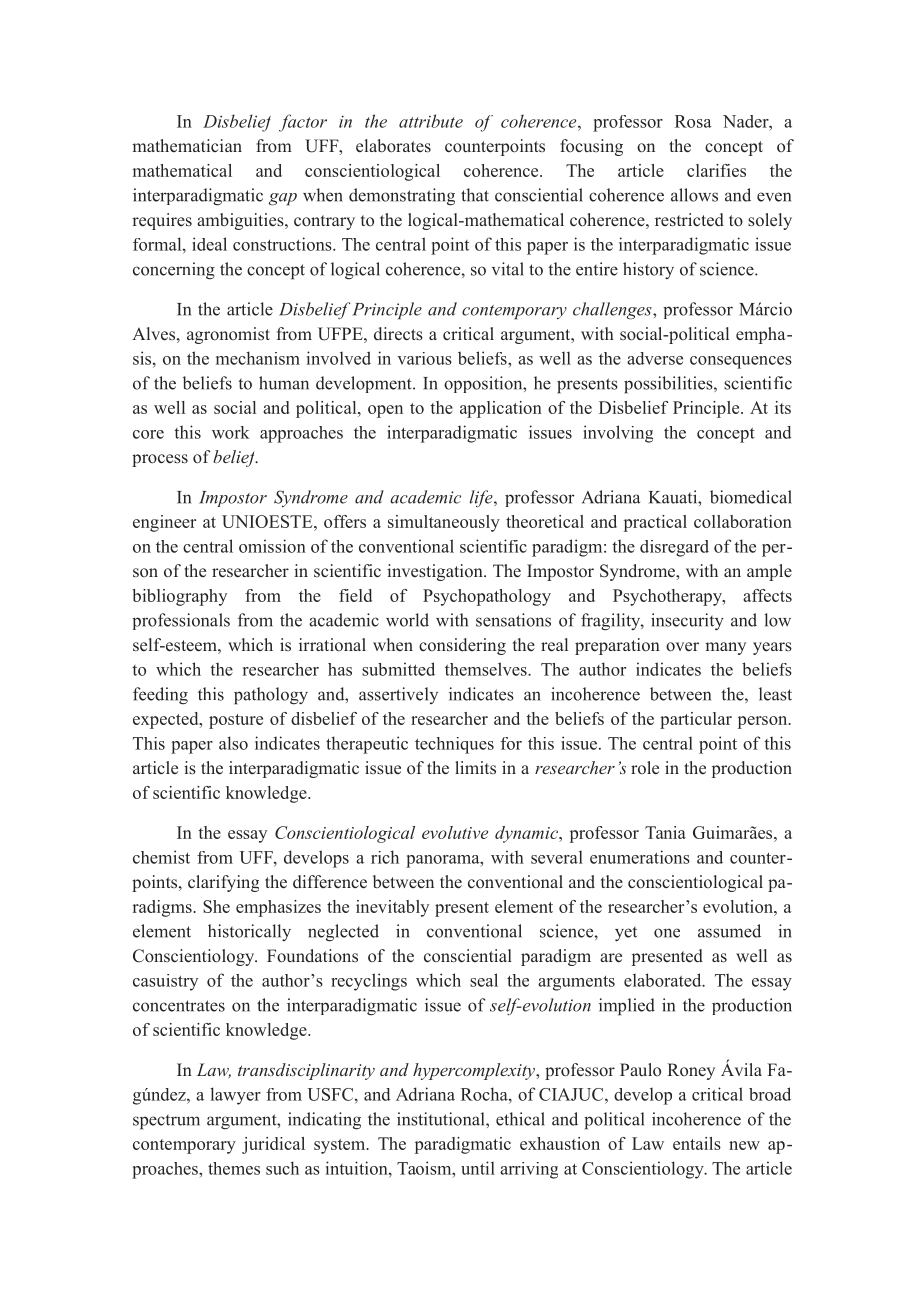 Image resolution: width=924 pixels, height=1308 pixels. What do you see at coordinates (273, 1145) in the screenshot?
I see `juridical` at bounding box center [273, 1145].
